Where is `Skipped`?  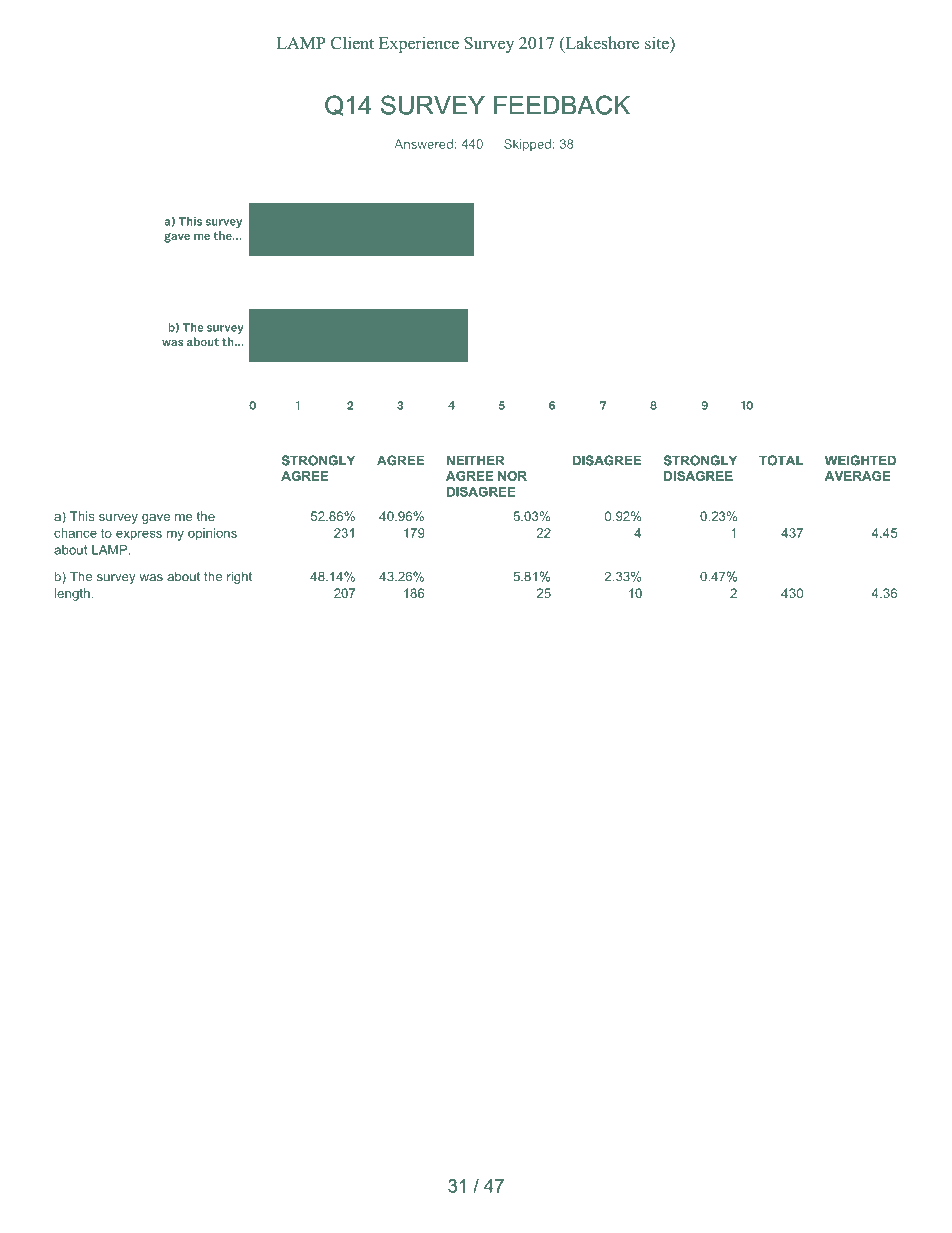 Skipped is located at coordinates (527, 145).
